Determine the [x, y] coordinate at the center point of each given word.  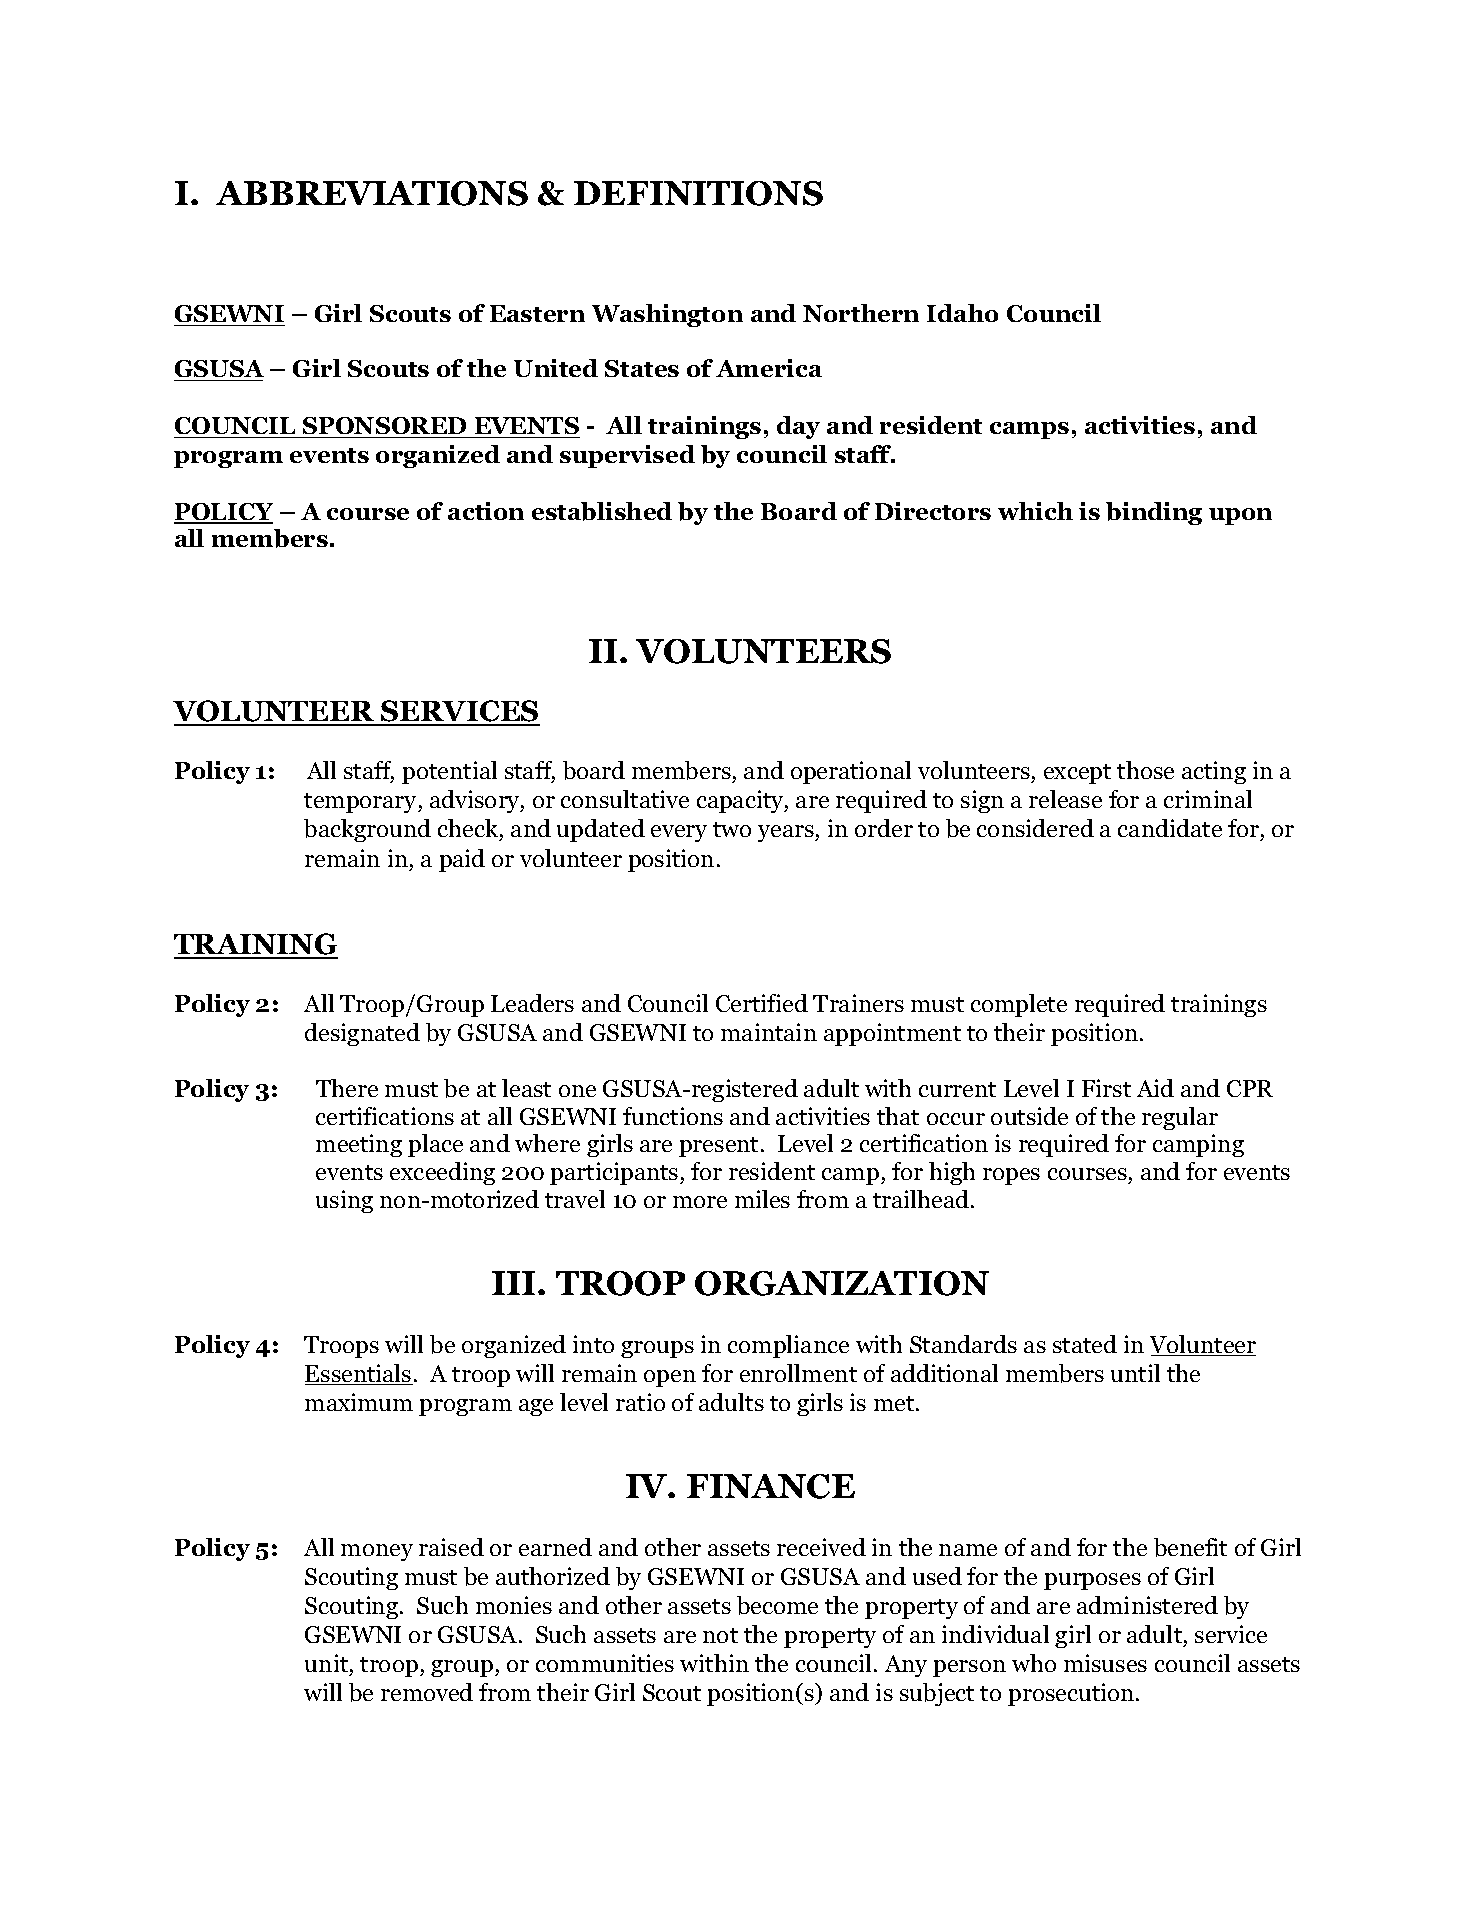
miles [762, 1199]
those [1145, 770]
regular [1180, 1118]
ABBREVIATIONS [372, 193]
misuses [1105, 1663]
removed [427, 1692]
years [787, 833]
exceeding [442, 1173]
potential [449, 772]
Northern [861, 313]
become [777, 1605]
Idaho [962, 313]
